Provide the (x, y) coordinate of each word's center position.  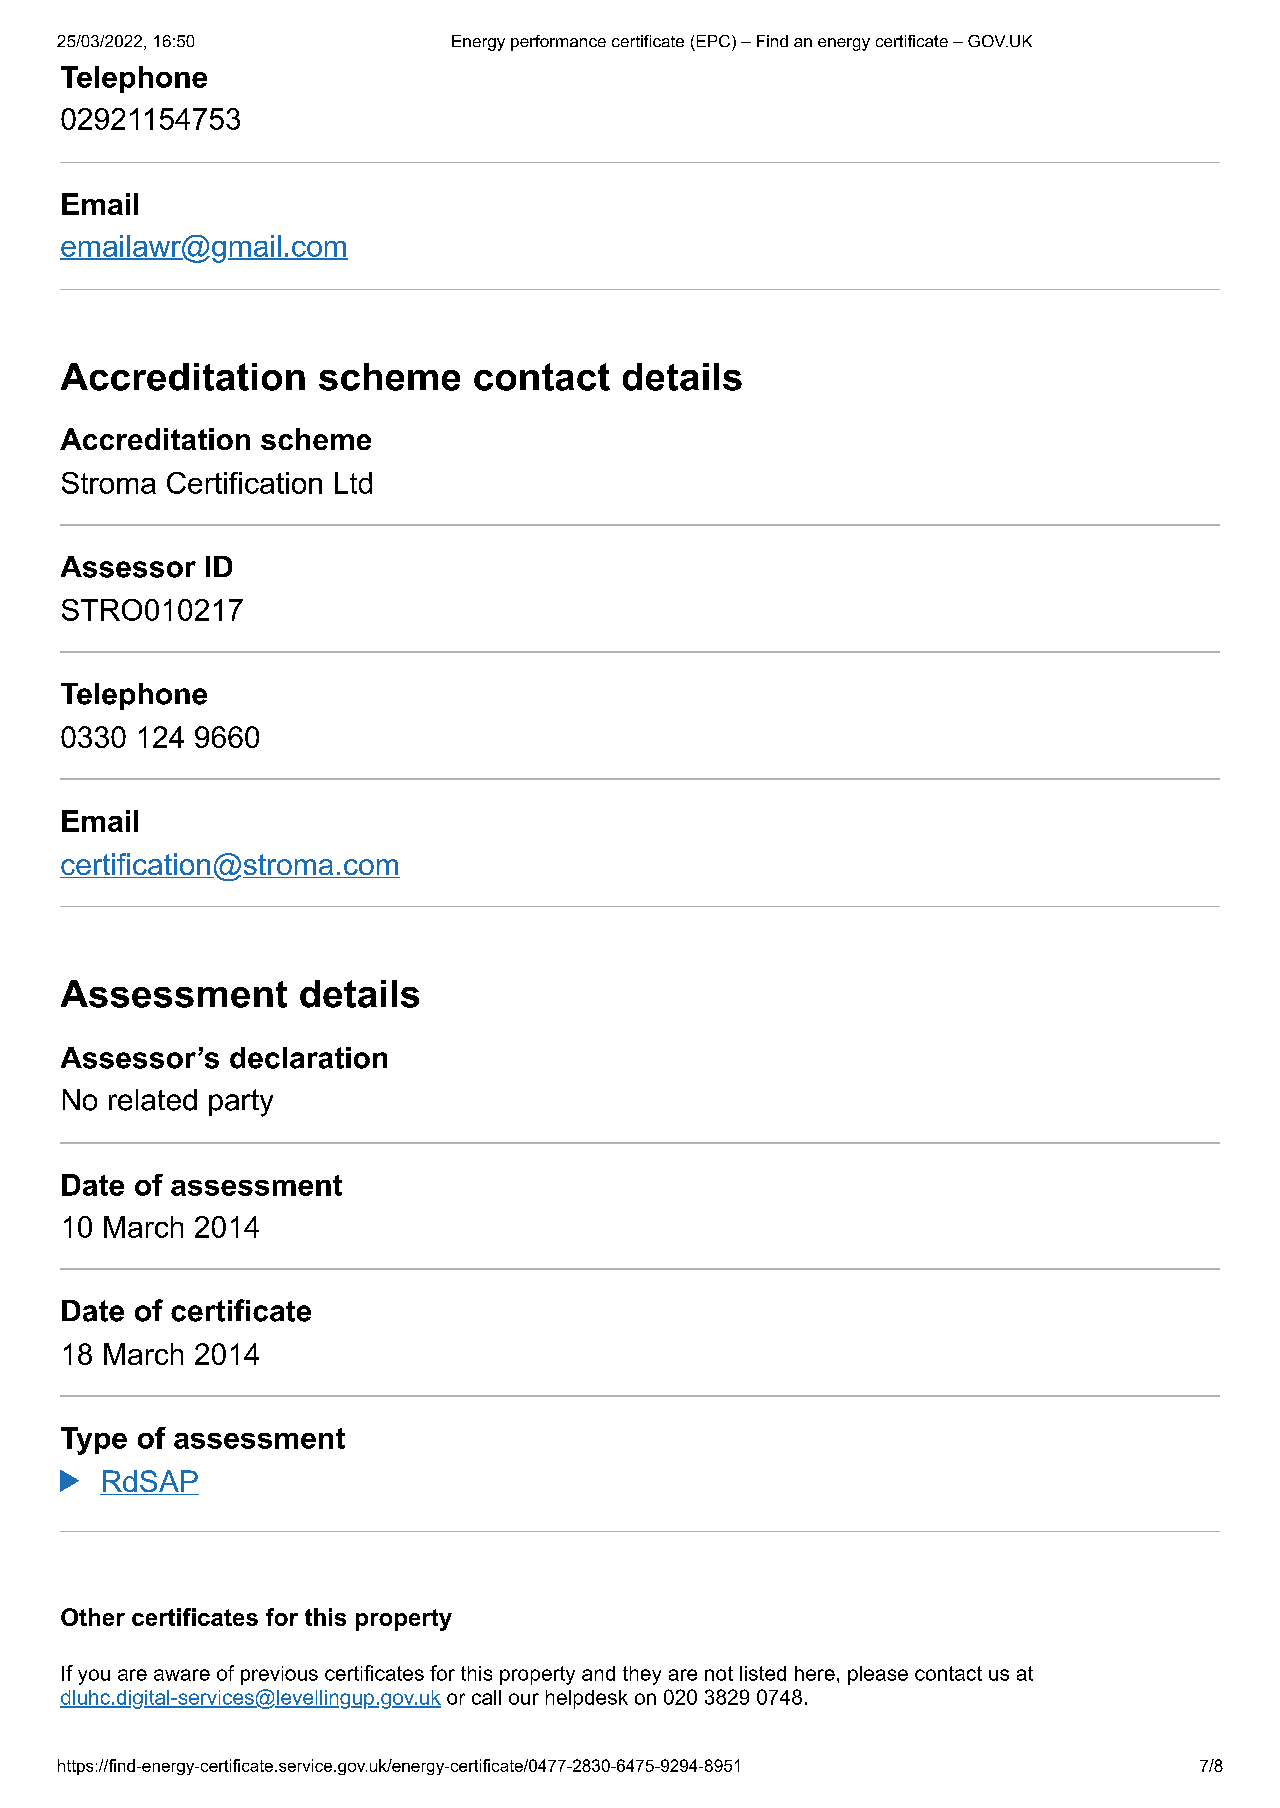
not (719, 1673)
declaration (308, 1058)
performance (558, 43)
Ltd (353, 483)
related (153, 1100)
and (598, 1673)
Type (94, 1441)
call (486, 1697)
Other (93, 1617)
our (524, 1699)
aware (182, 1675)
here (815, 1673)
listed (763, 1673)
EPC (713, 41)
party (241, 1103)
